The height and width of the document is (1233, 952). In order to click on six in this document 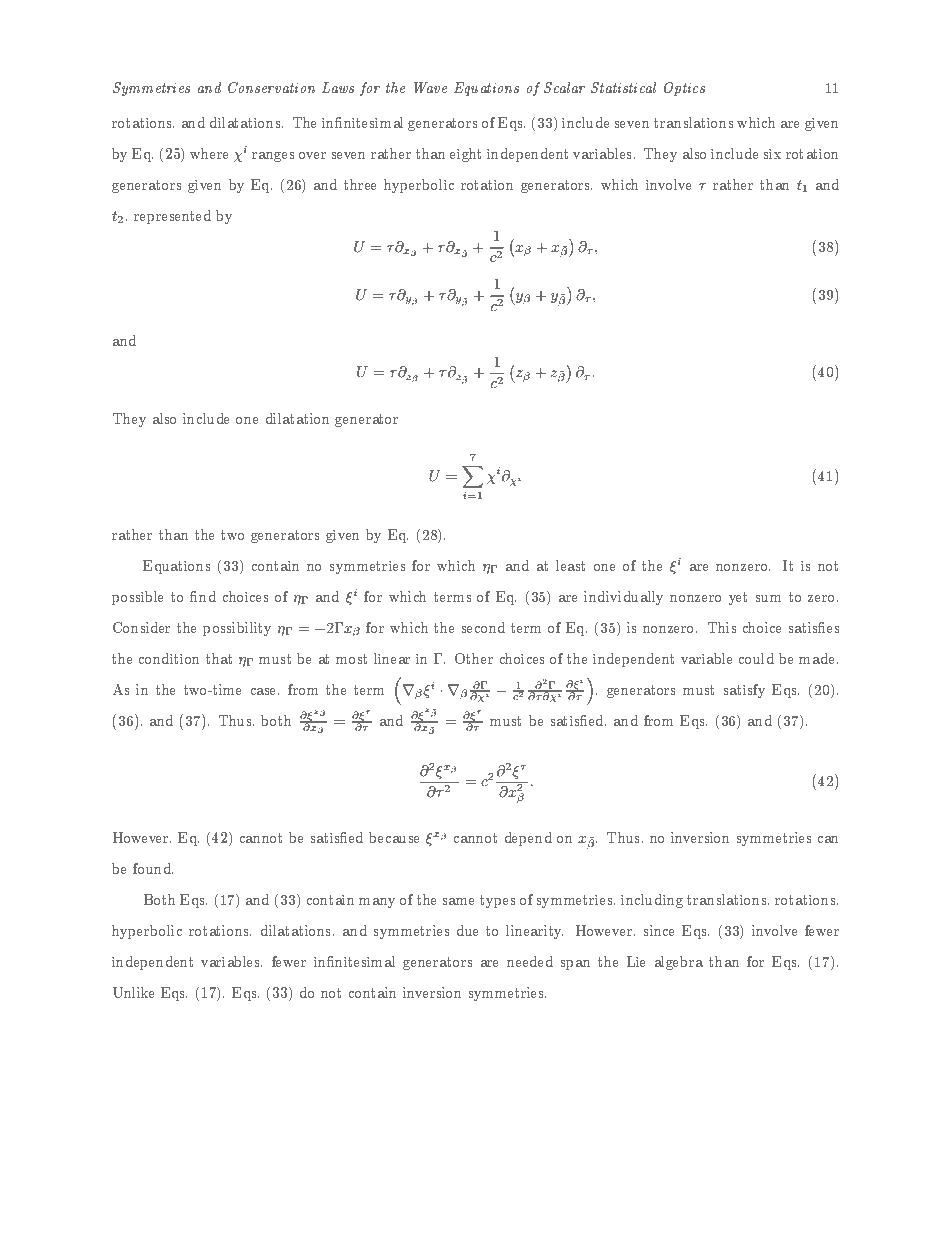, I will do `click(772, 154)`.
